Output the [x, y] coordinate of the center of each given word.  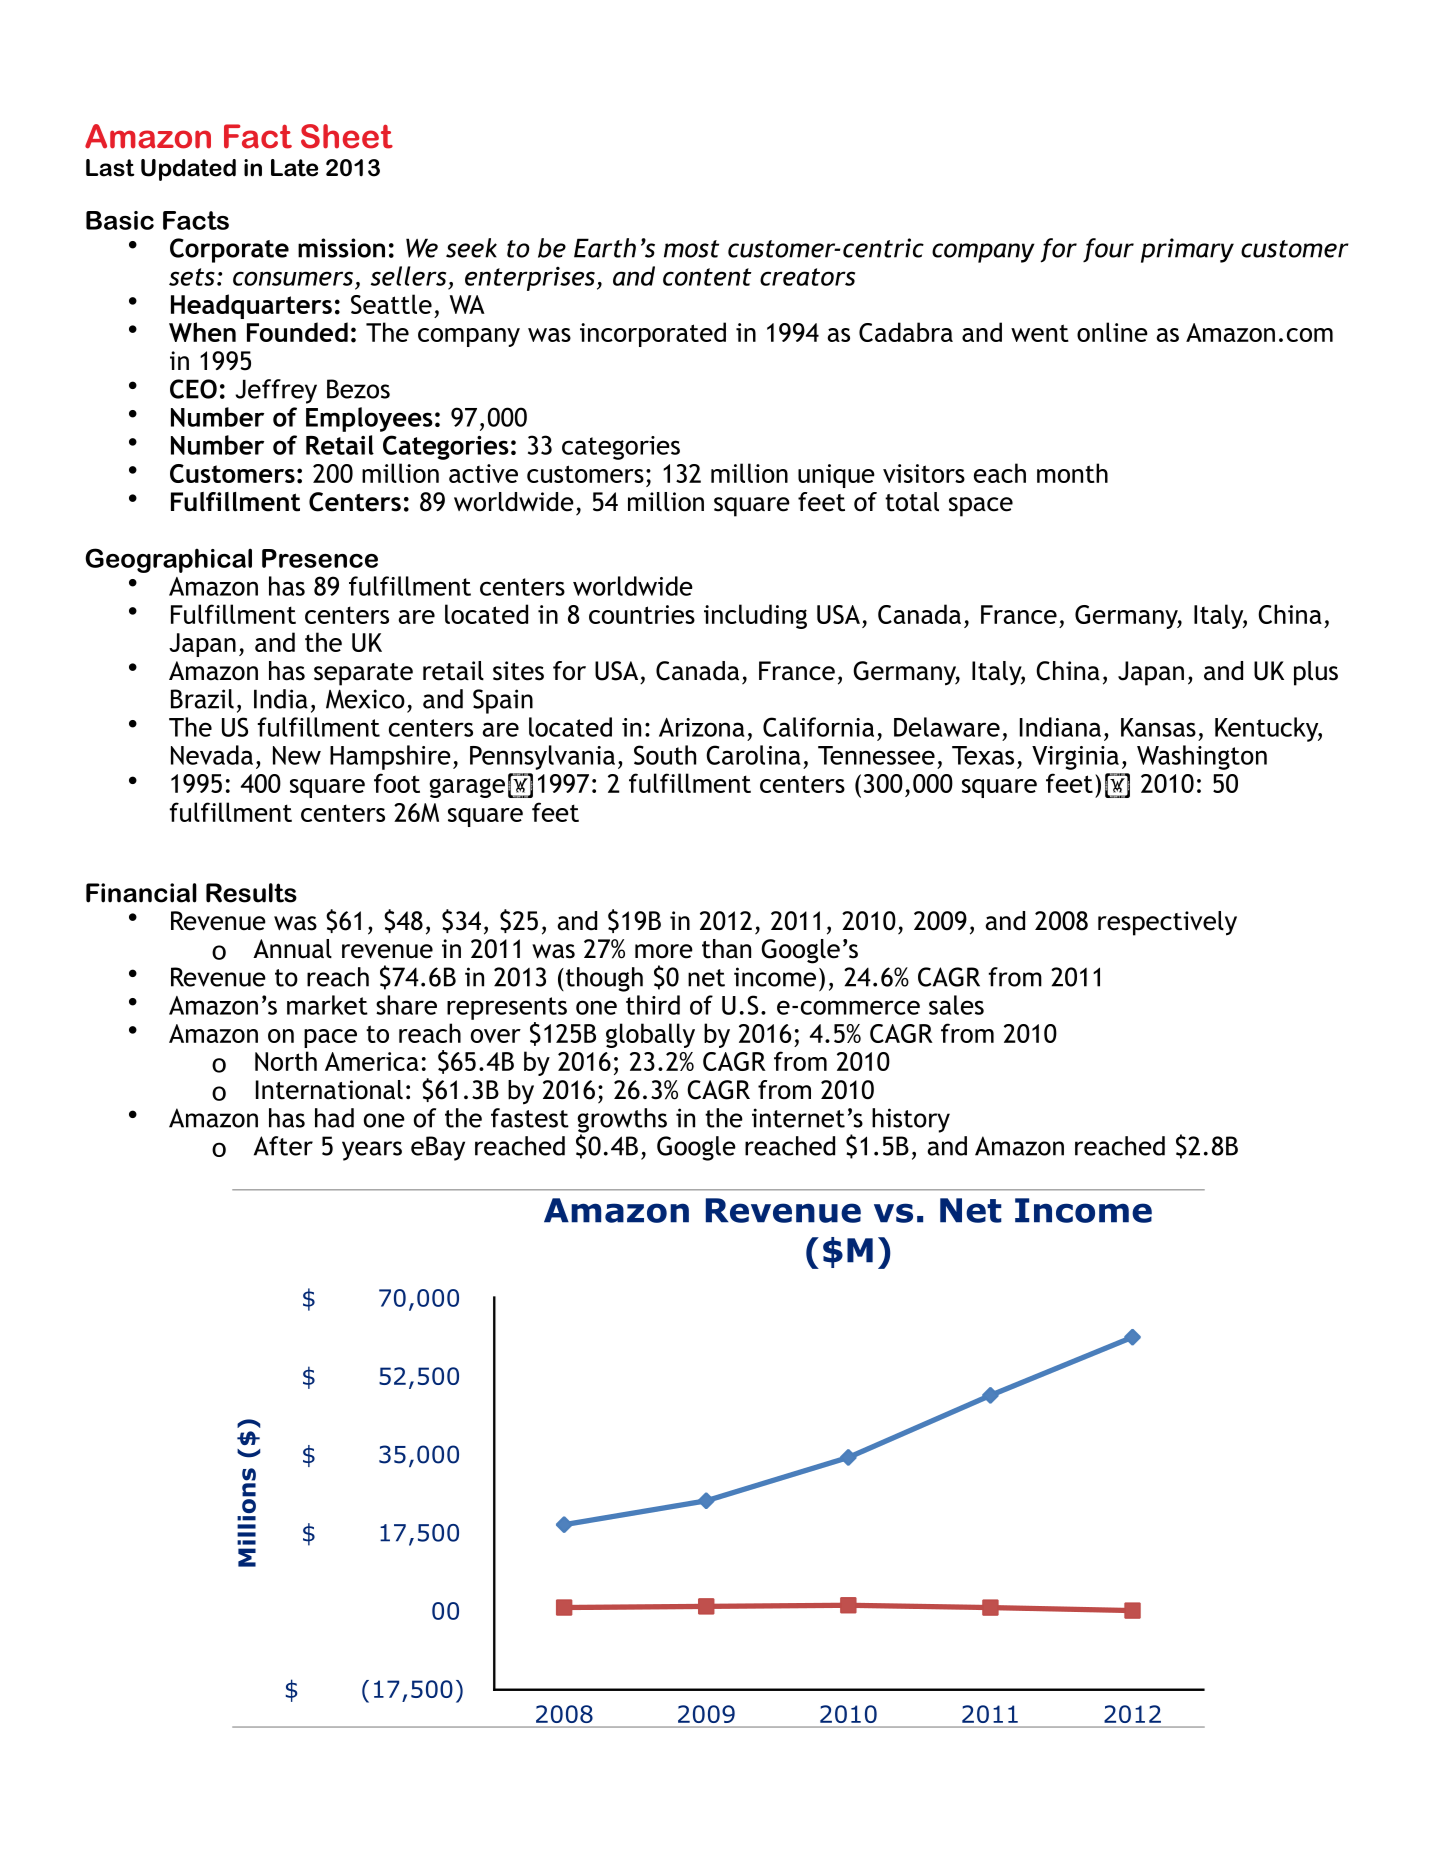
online [1112, 332]
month [1072, 473]
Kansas [1158, 727]
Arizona [702, 727]
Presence [320, 558]
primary [1187, 250]
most [691, 249]
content [707, 277]
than [726, 949]
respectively [1167, 923]
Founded [297, 332]
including [755, 616]
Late [294, 168]
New [297, 755]
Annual [292, 949]
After [283, 1146]
